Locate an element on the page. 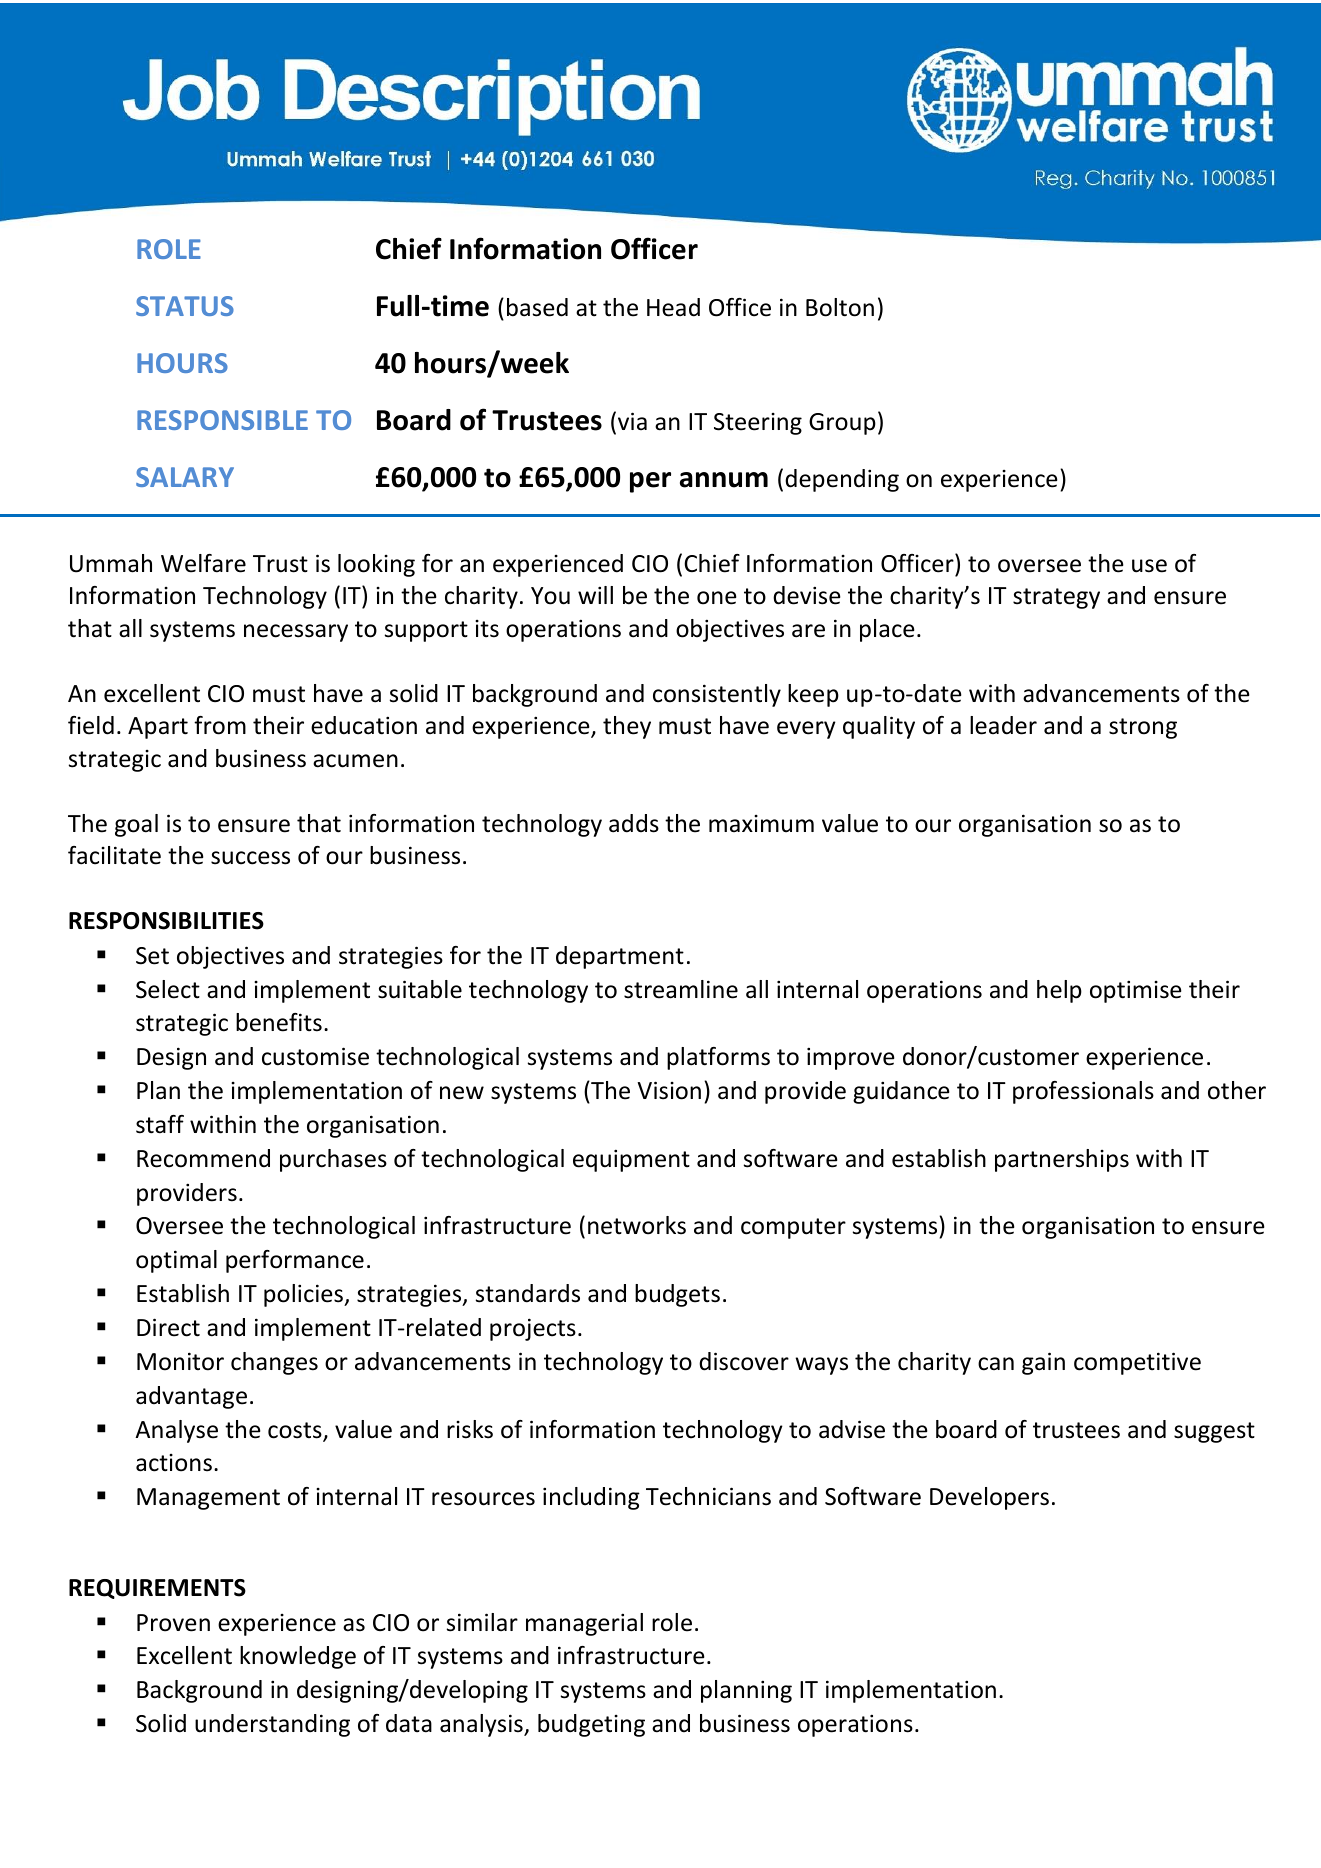 Image resolution: width=1321 pixels, height=1868 pixels. budgeting is located at coordinates (591, 1725).
